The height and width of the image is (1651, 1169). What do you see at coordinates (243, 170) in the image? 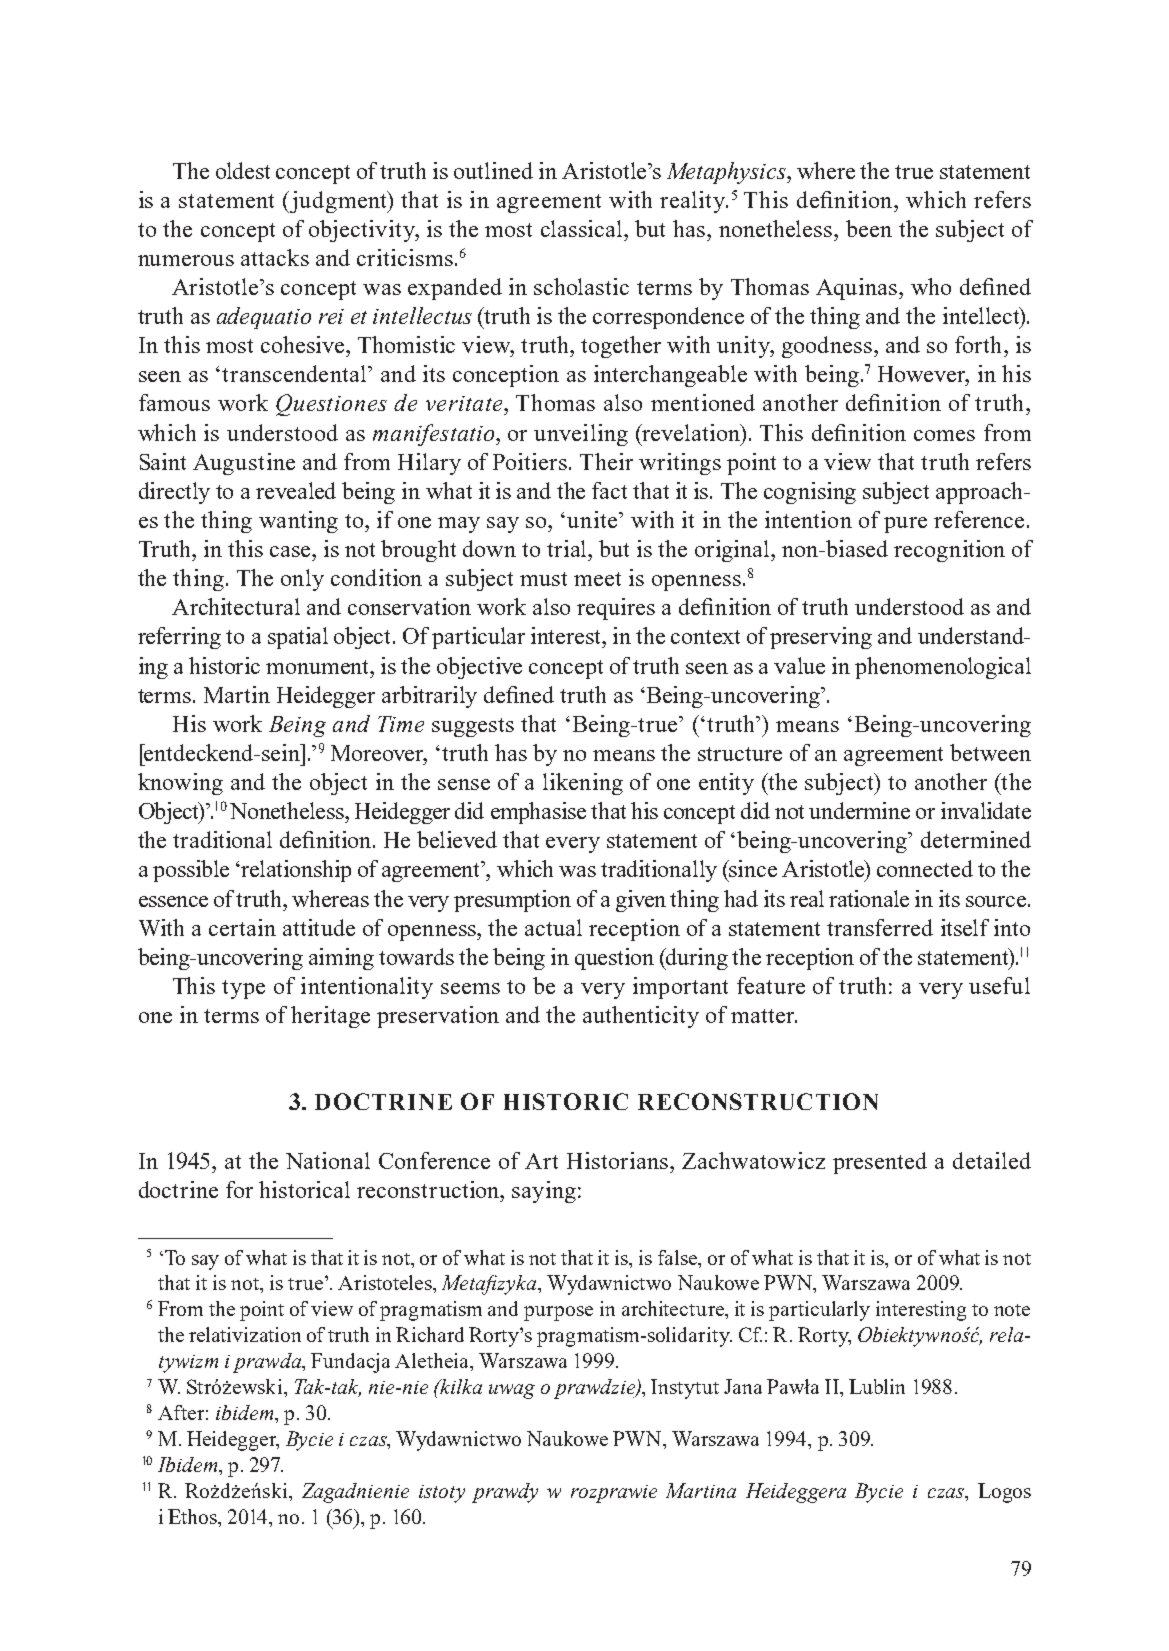
I see `oldest` at bounding box center [243, 170].
